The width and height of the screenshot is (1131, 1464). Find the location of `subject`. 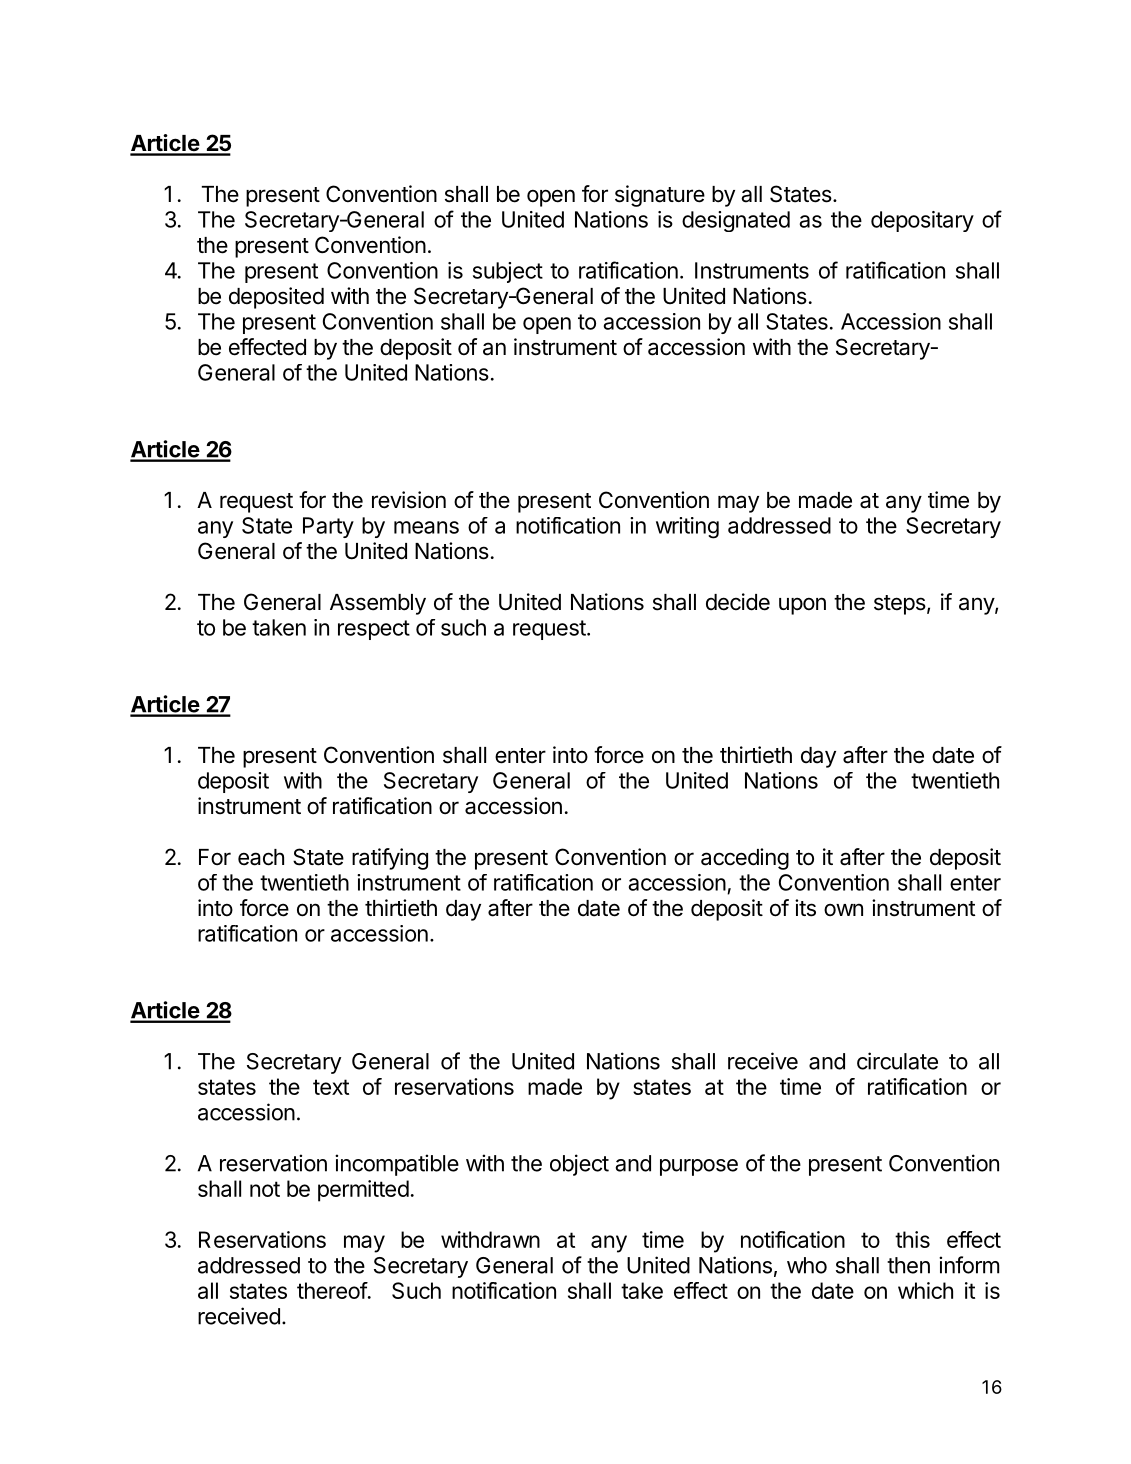

subject is located at coordinates (508, 272).
